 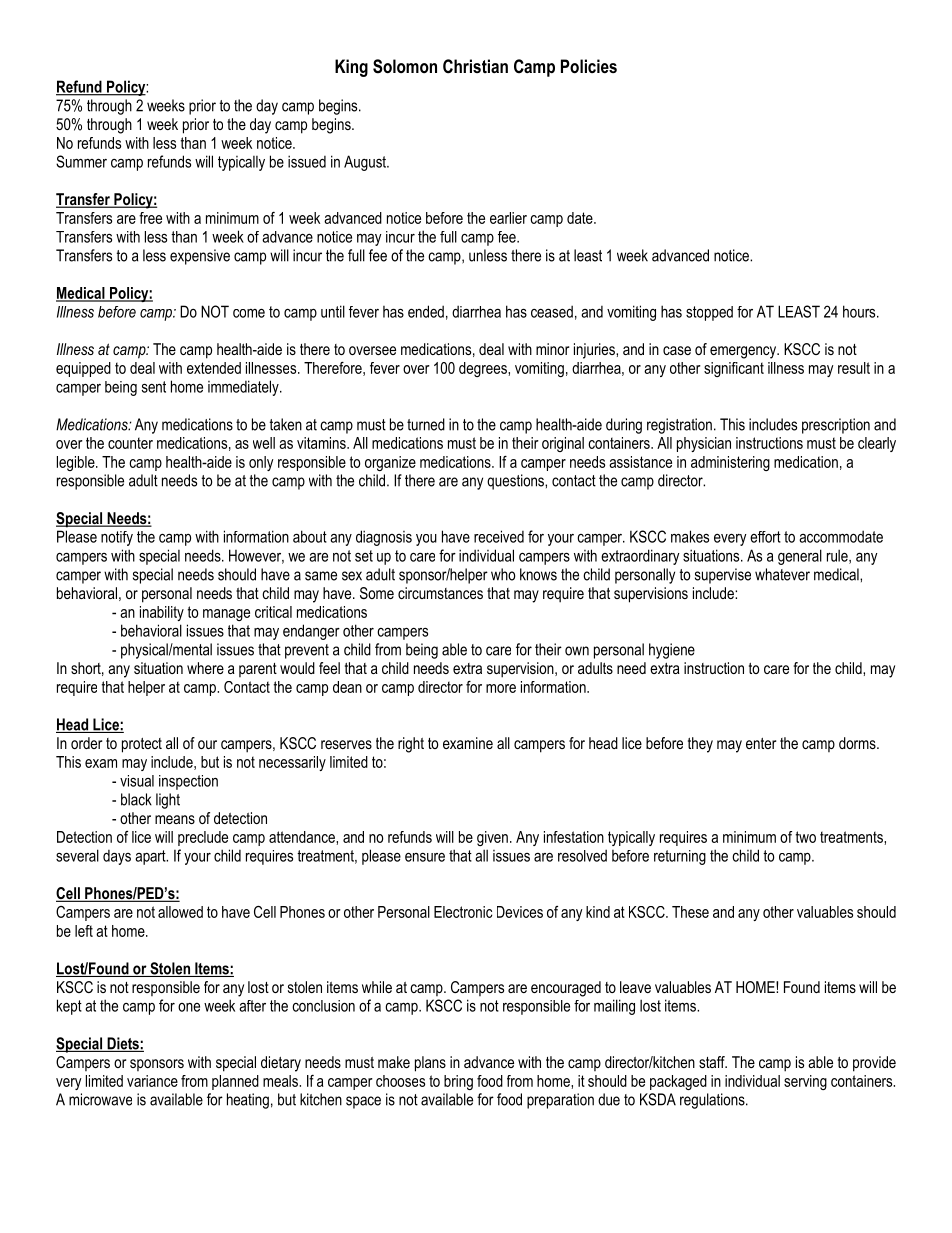 What do you see at coordinates (761, 743) in the screenshot?
I see `enter` at bounding box center [761, 743].
